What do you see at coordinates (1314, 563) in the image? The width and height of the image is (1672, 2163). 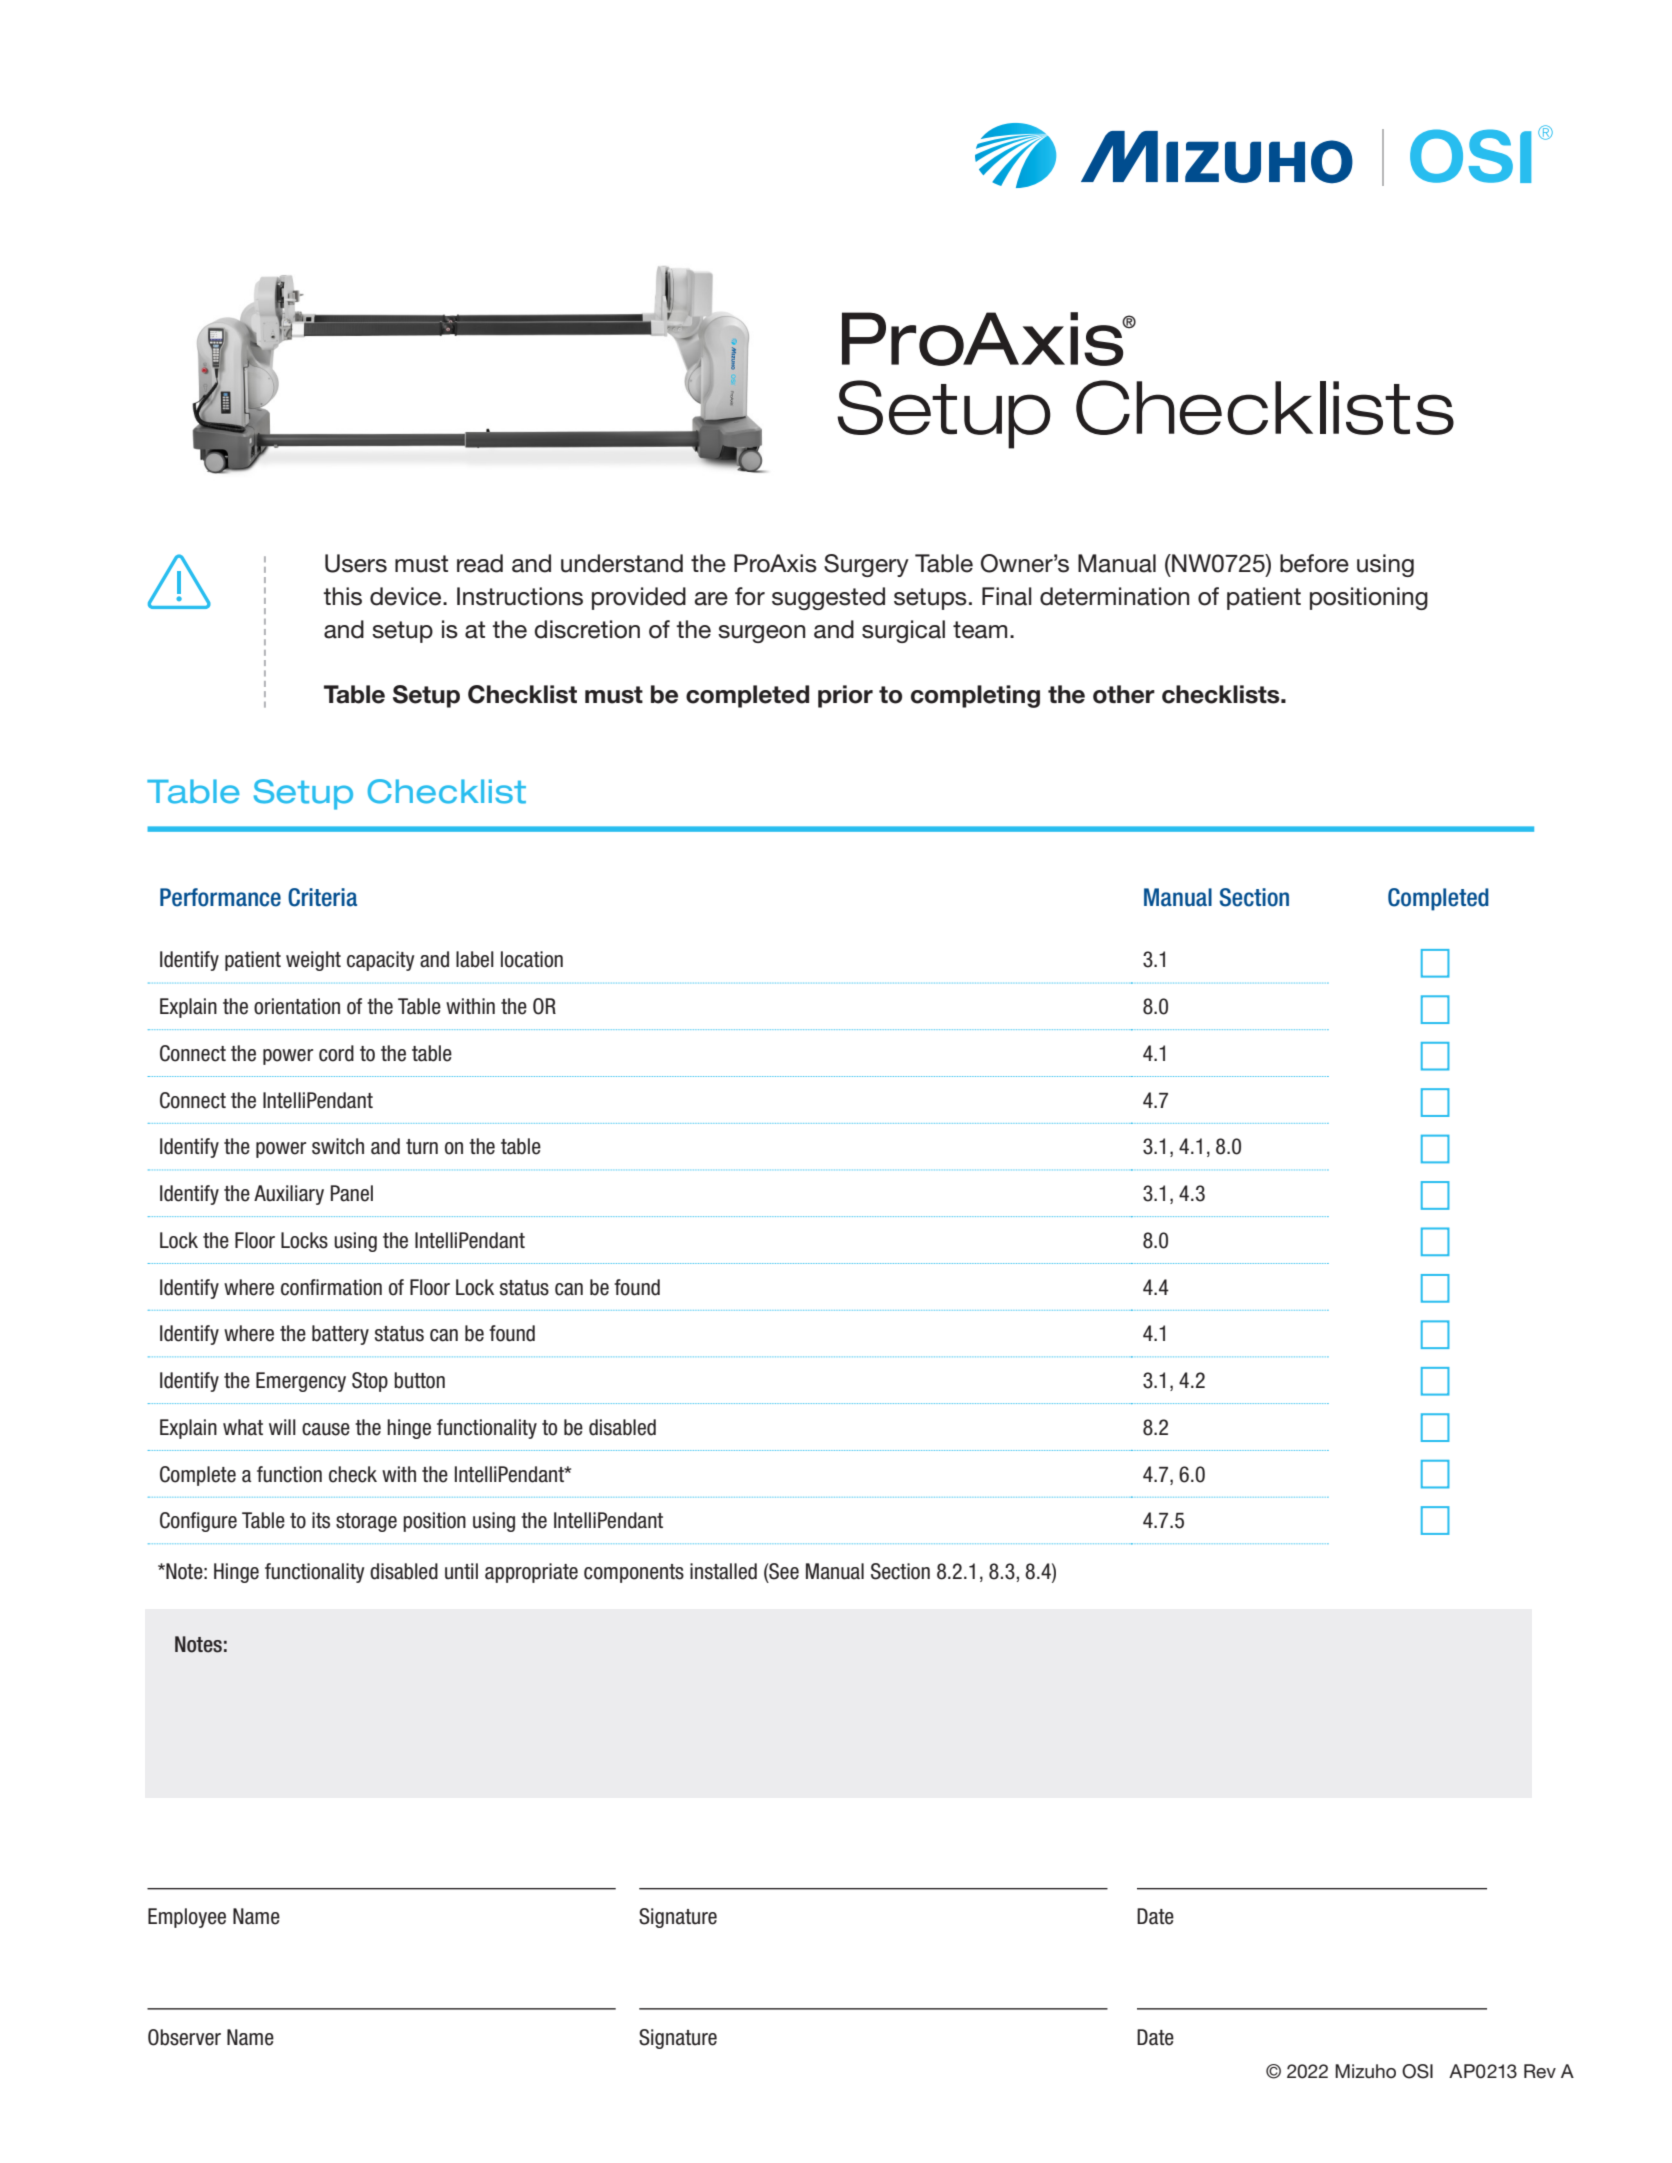 I see `before` at bounding box center [1314, 563].
